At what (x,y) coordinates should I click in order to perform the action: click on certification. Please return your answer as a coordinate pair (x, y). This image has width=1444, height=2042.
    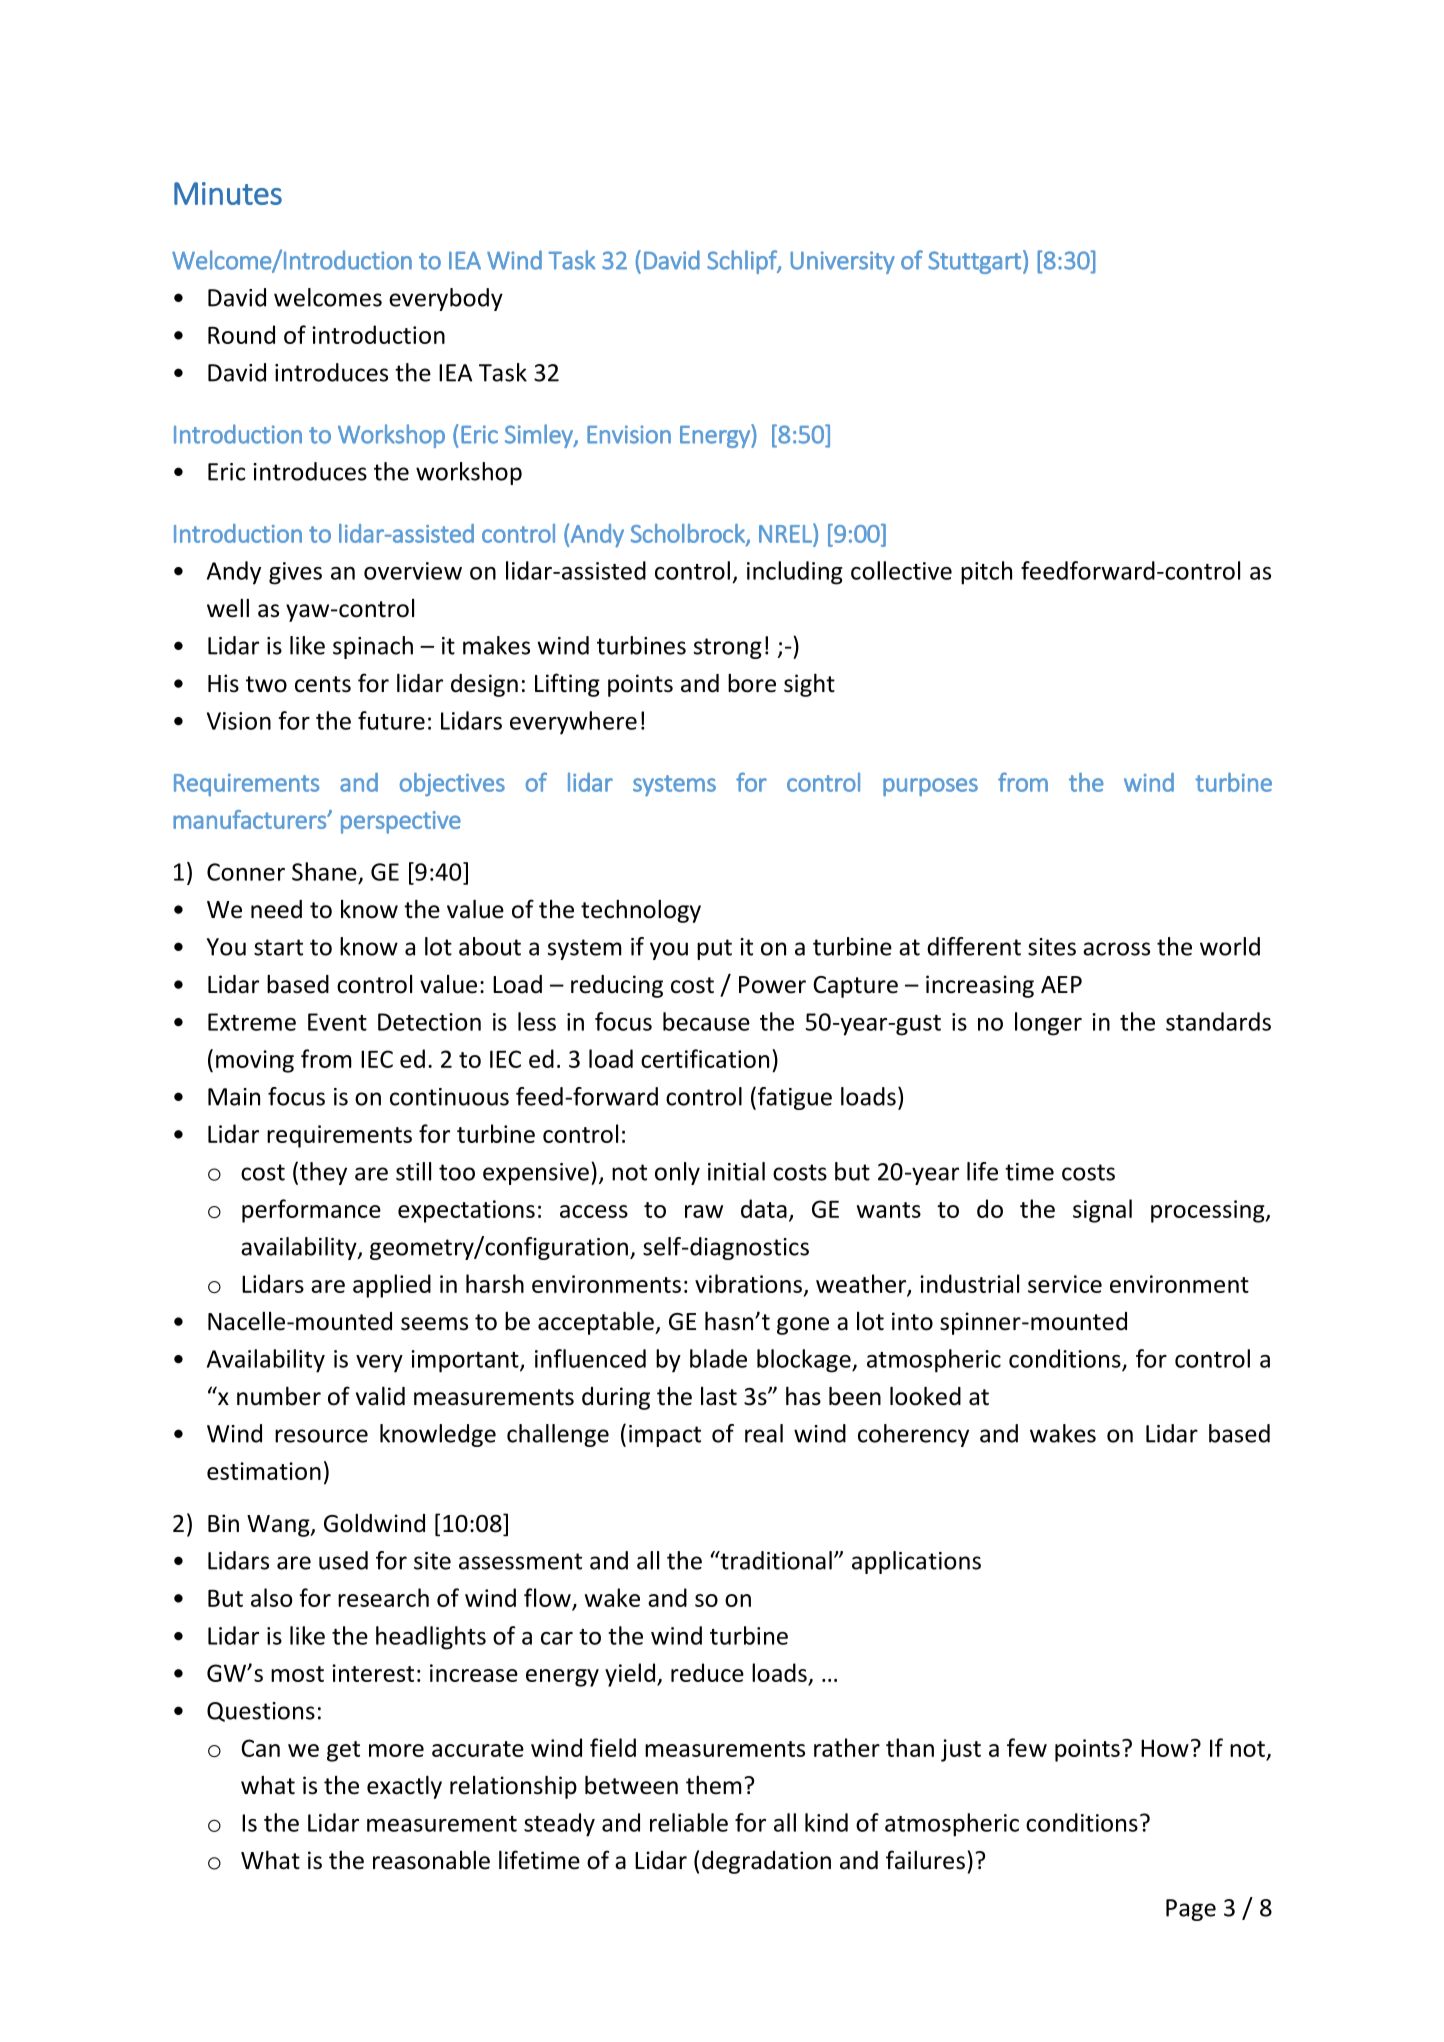
    Looking at the image, I should click on (705, 1058).
